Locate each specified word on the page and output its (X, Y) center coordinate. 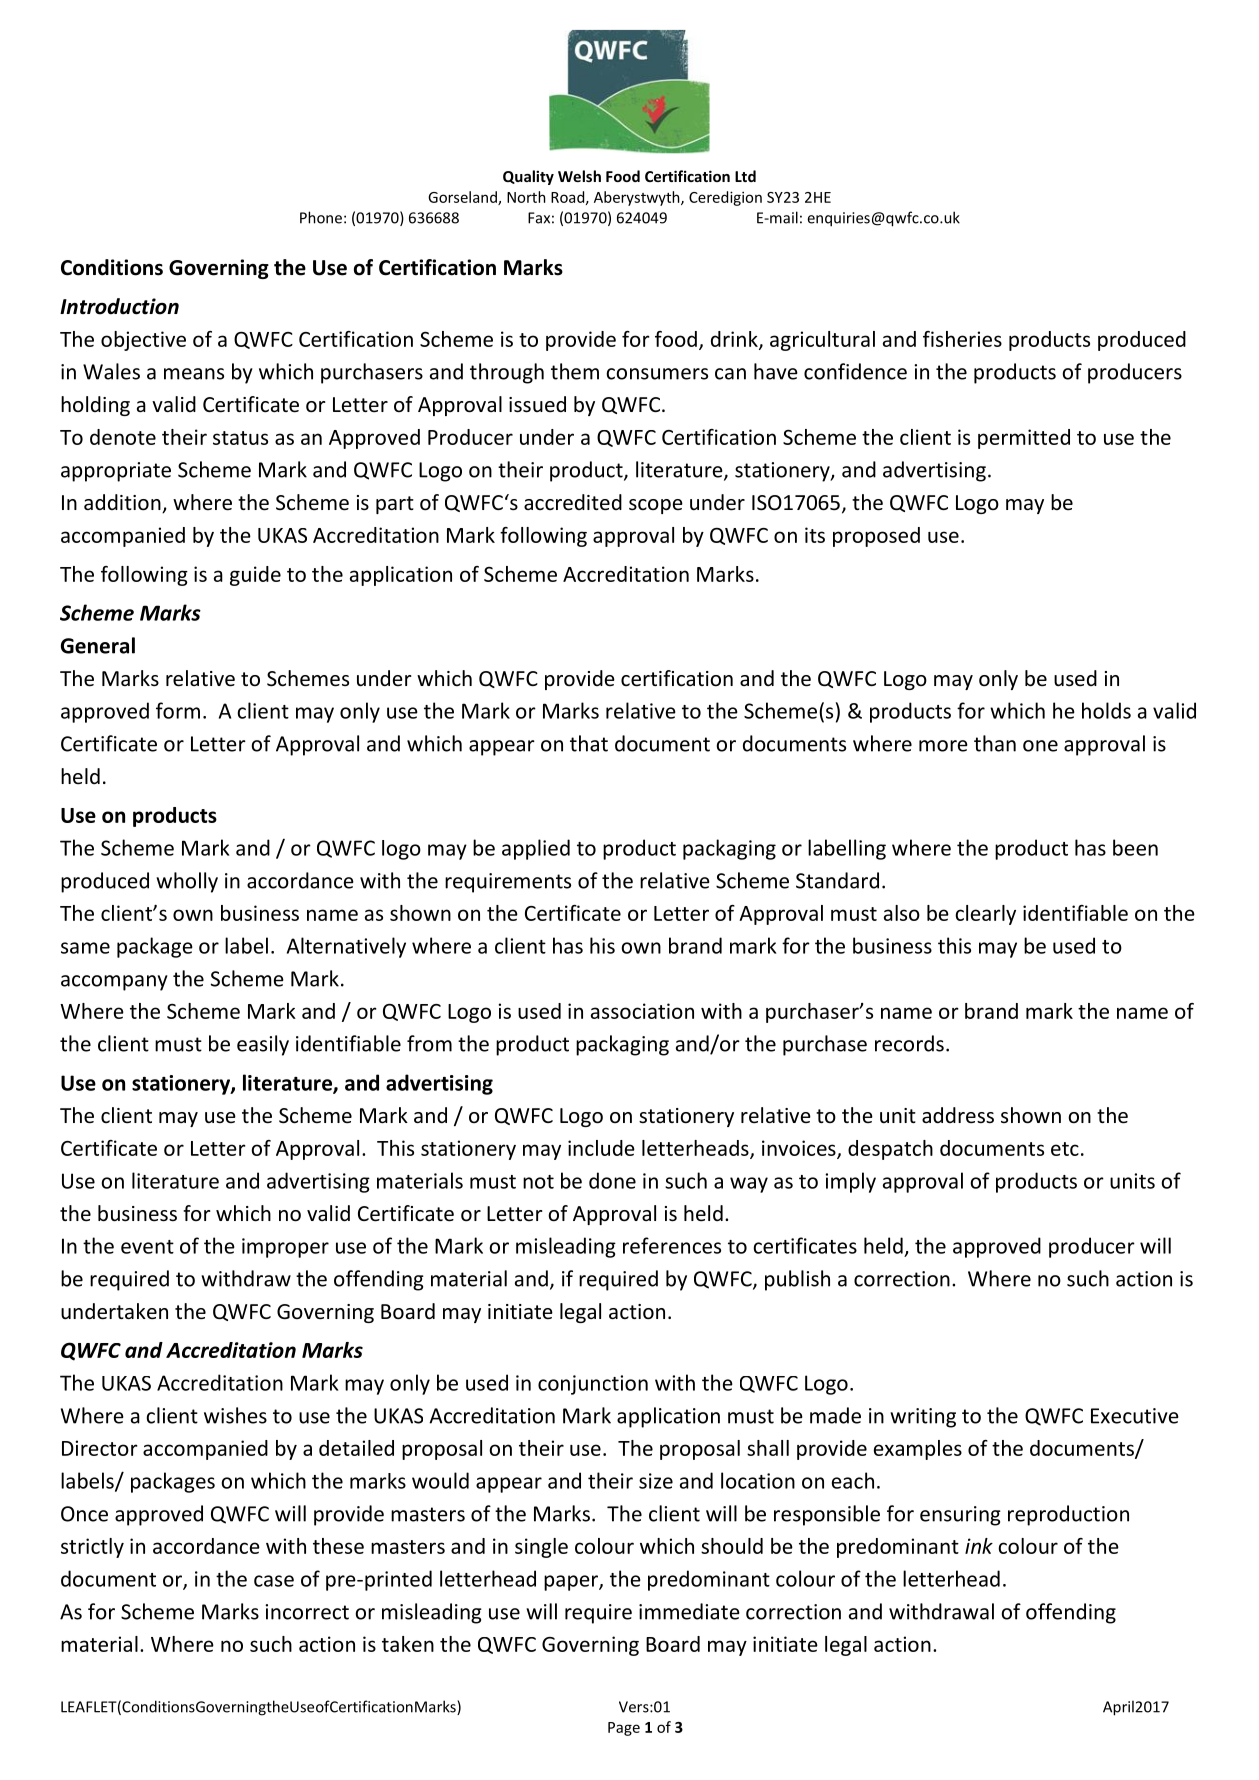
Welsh (579, 176)
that (589, 743)
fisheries (962, 339)
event (147, 1247)
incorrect (307, 1612)
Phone (321, 217)
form (178, 710)
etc (1065, 1149)
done (612, 1180)
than (995, 743)
